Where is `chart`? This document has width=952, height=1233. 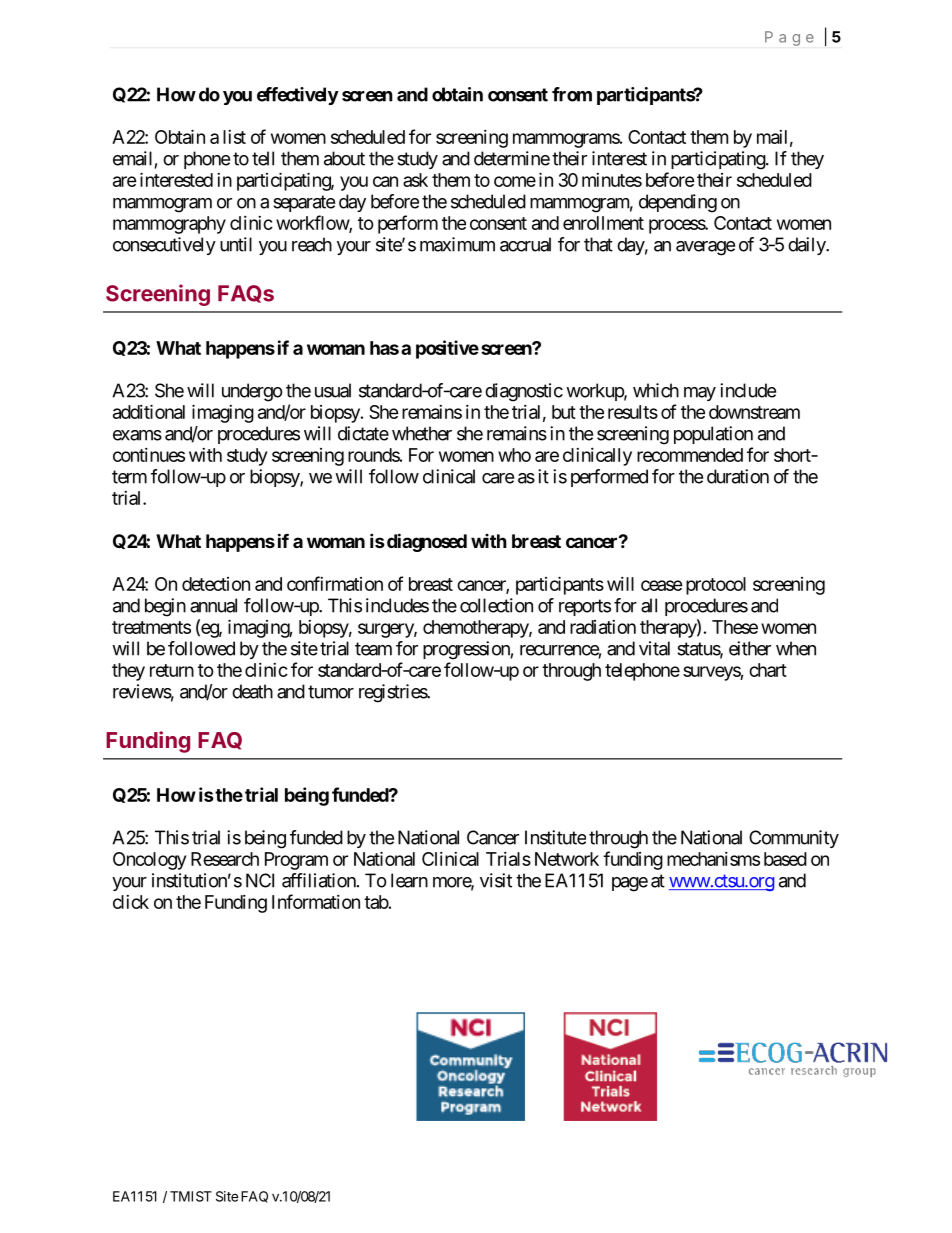
chart is located at coordinates (768, 670).
